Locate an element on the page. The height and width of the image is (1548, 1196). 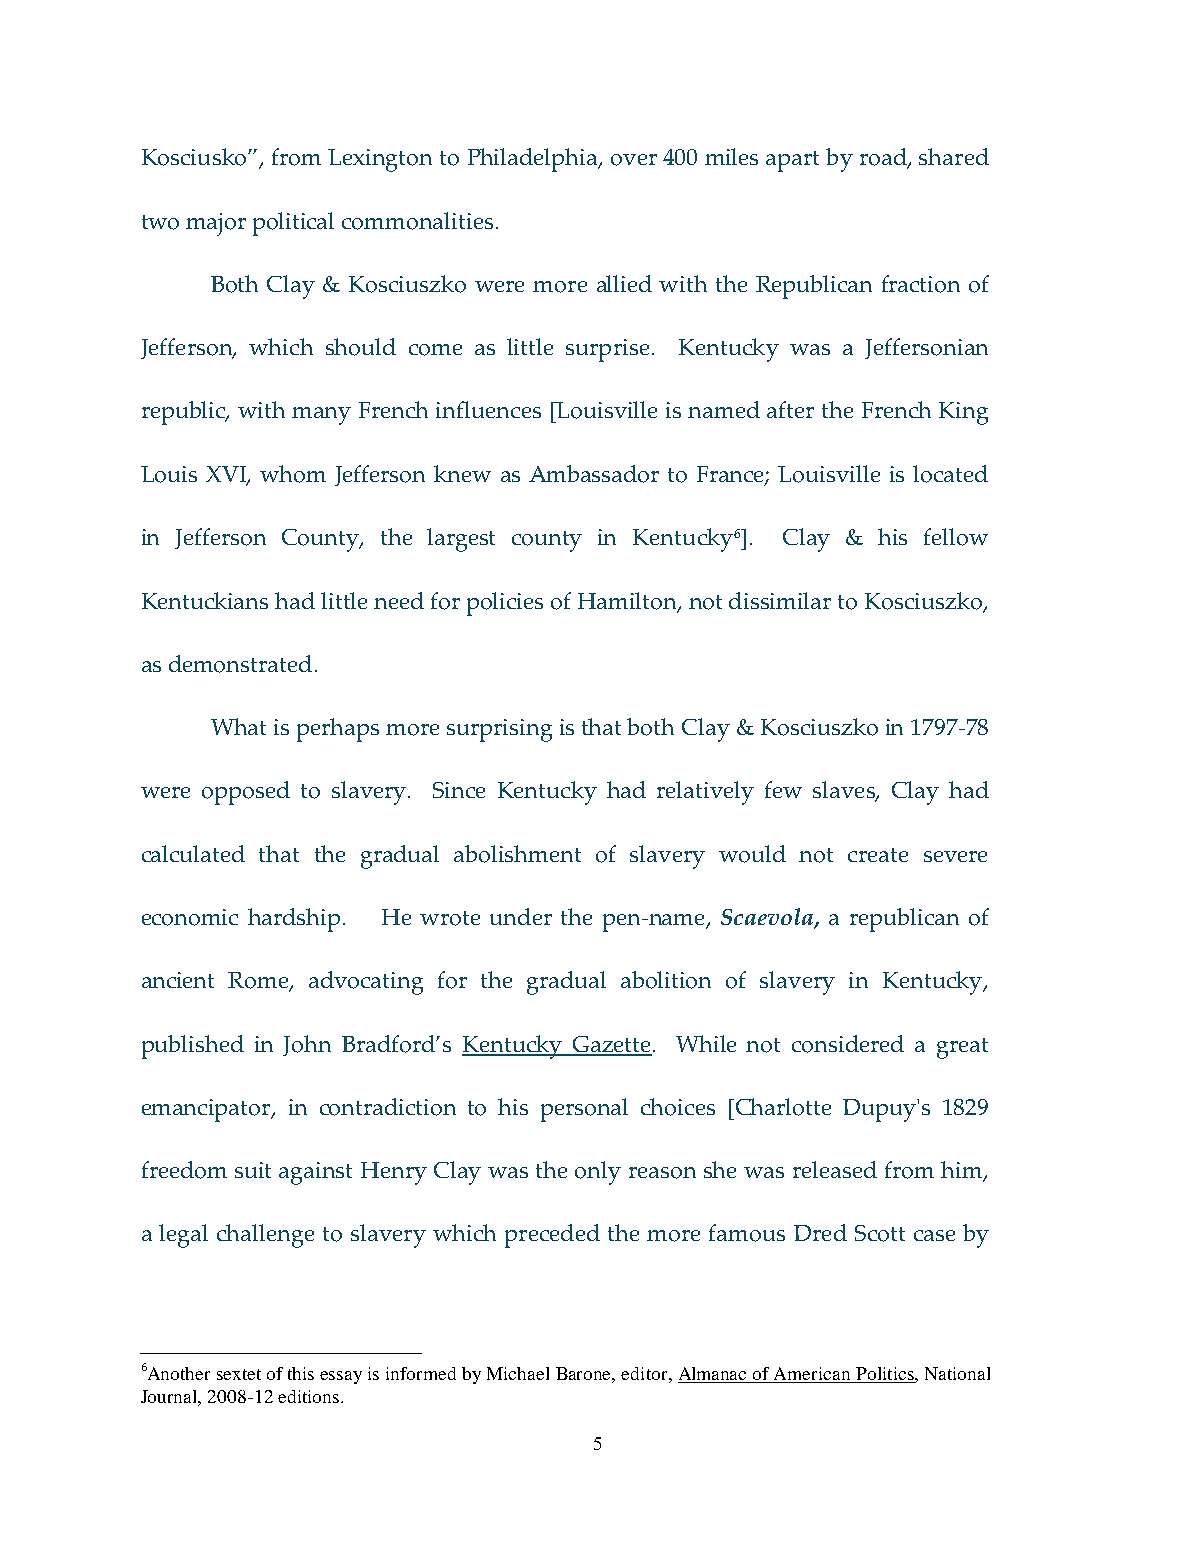
policies is located at coordinates (505, 604).
